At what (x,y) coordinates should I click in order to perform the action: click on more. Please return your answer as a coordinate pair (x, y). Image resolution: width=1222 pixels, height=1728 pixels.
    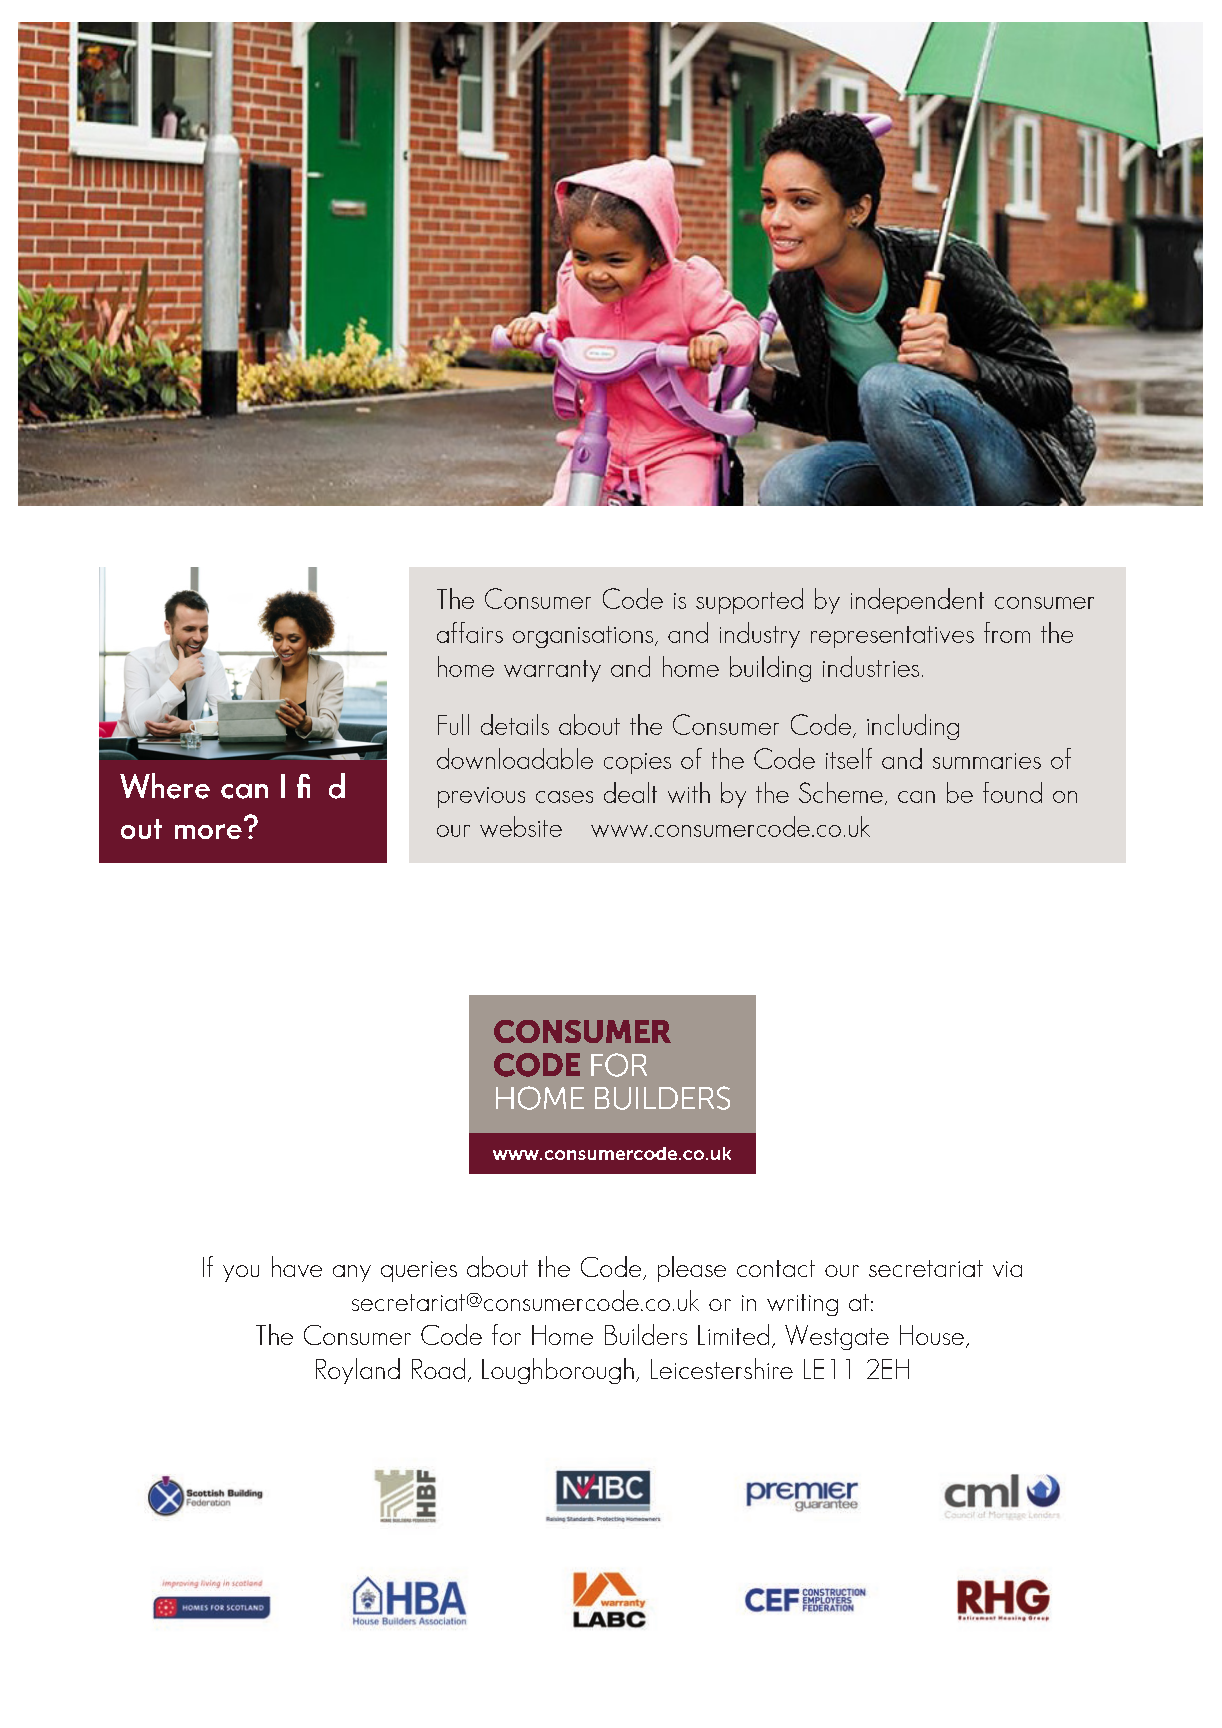
    Looking at the image, I should click on (208, 831).
